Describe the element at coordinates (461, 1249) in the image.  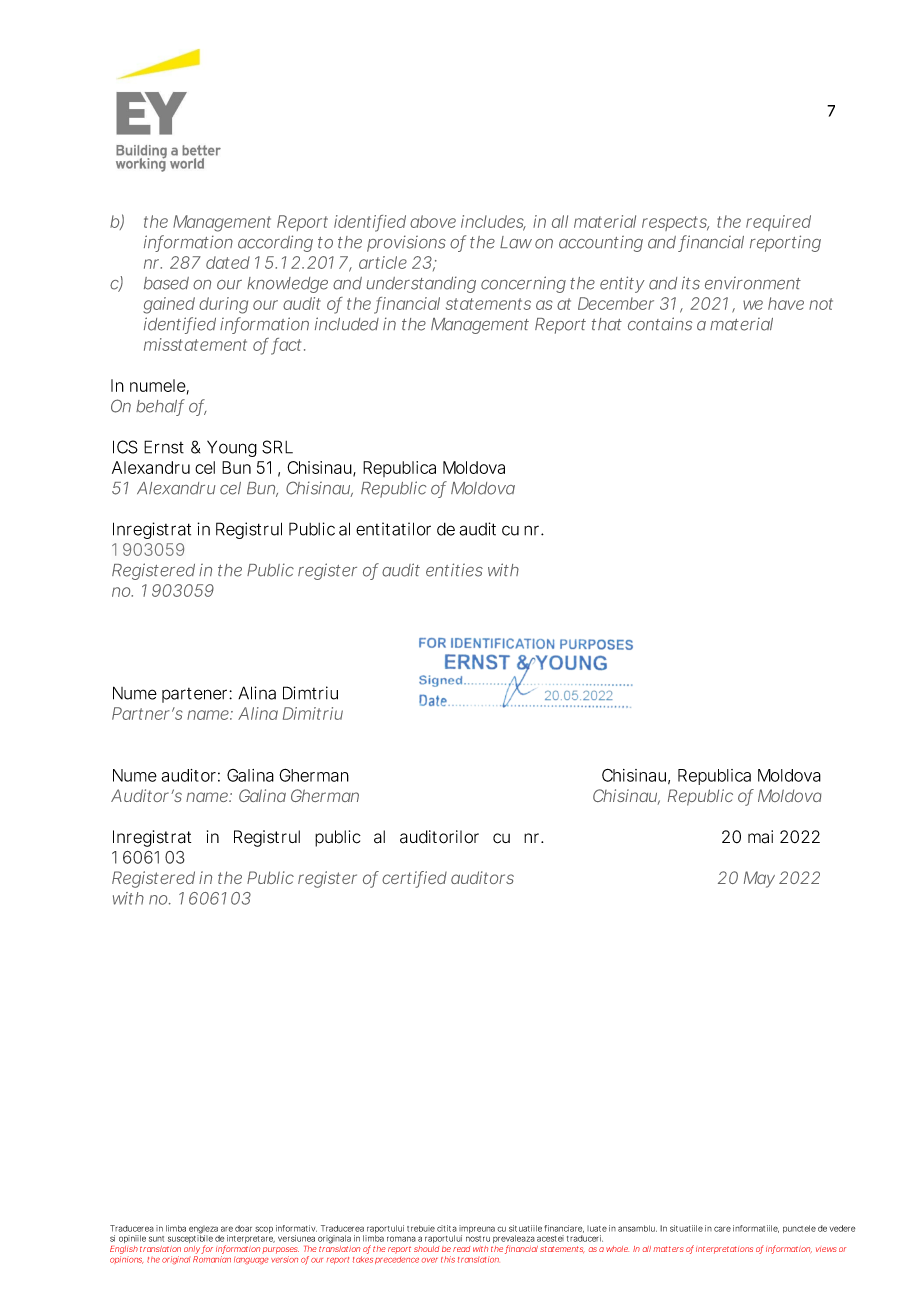
I see `read` at that location.
